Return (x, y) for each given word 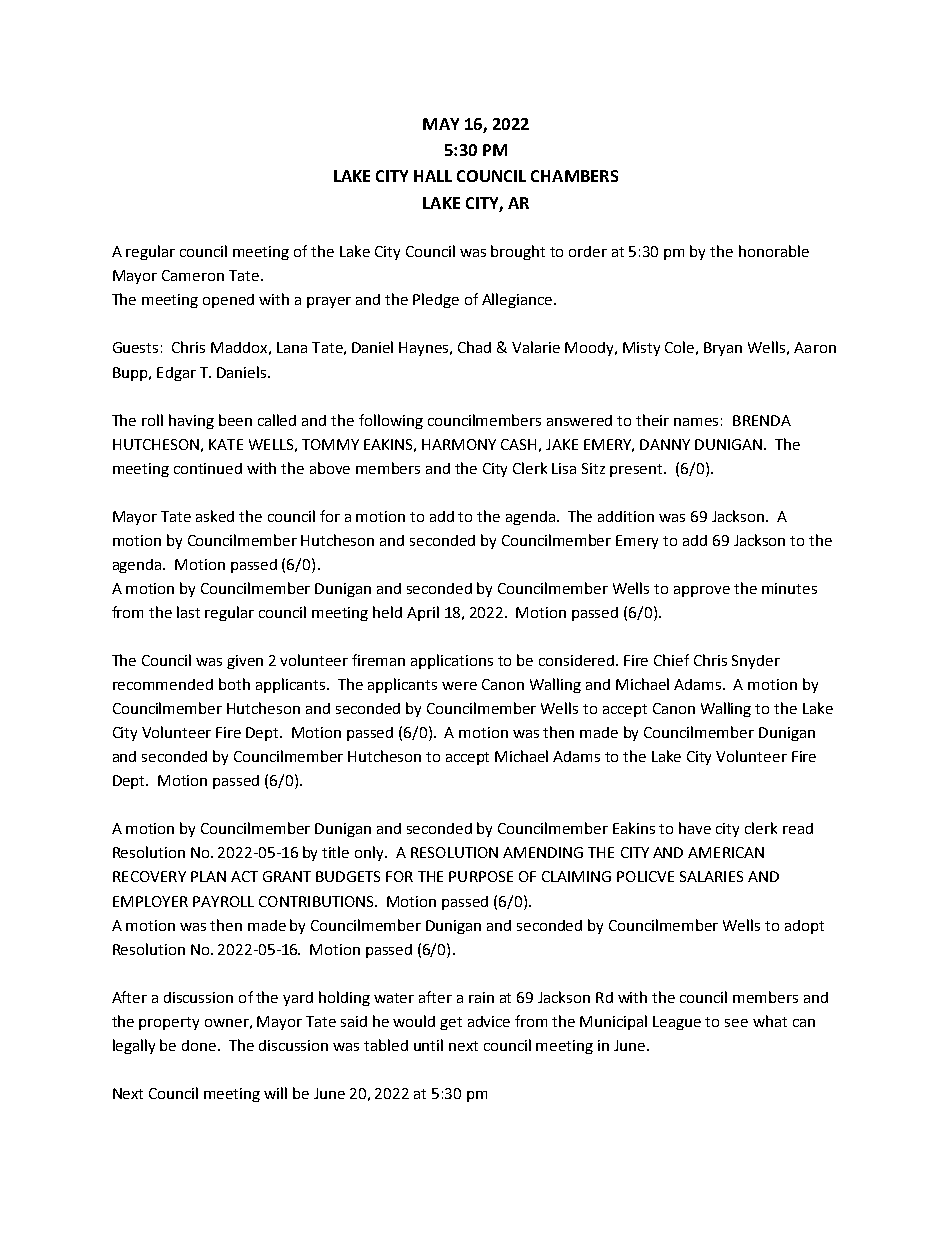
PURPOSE (481, 876)
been (235, 420)
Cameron (193, 275)
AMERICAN (726, 852)
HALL (433, 176)
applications (452, 661)
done (200, 1045)
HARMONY (459, 444)
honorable (774, 251)
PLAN (208, 876)
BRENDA (762, 420)
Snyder (756, 662)
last (188, 612)
